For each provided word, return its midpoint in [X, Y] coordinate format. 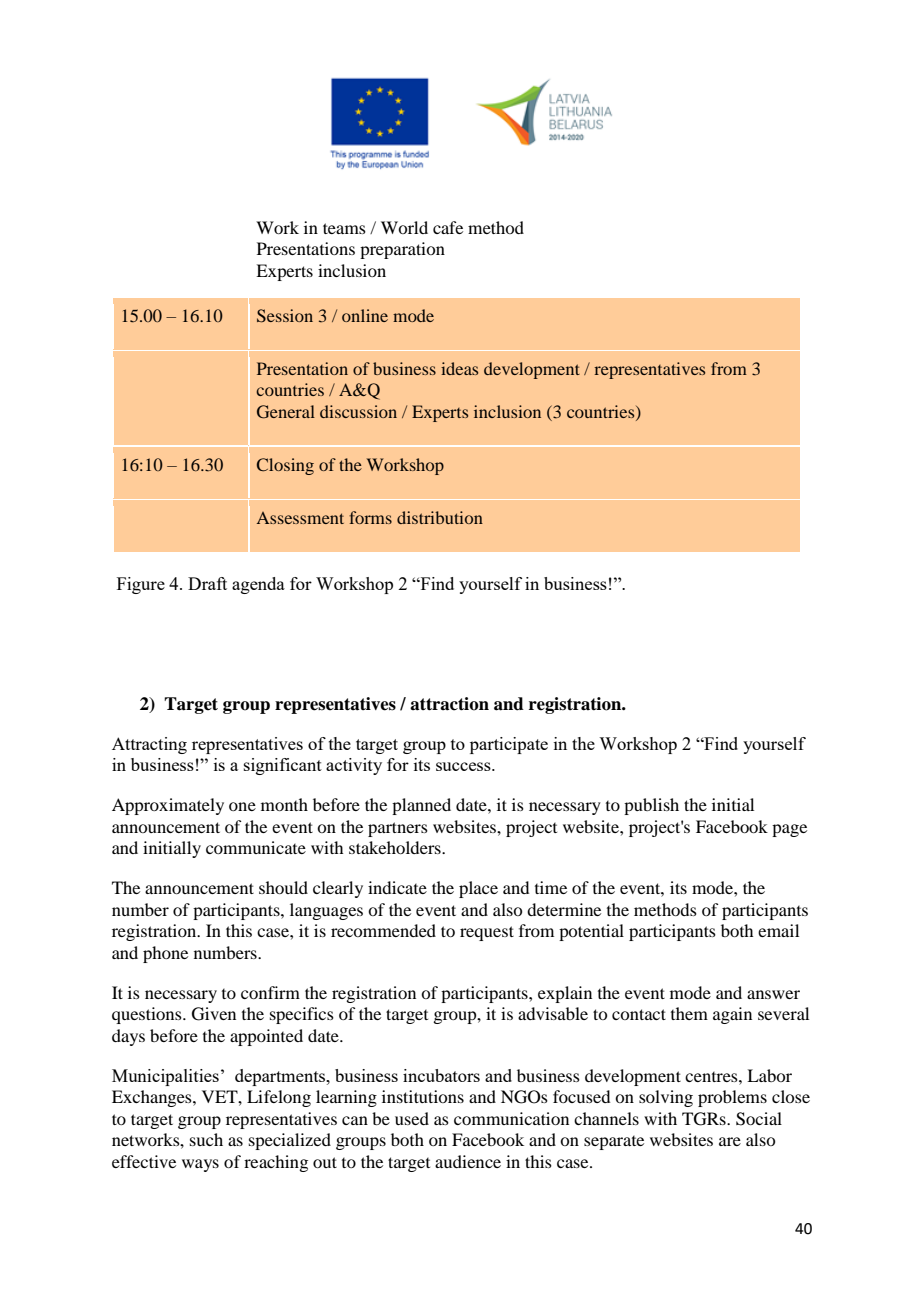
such [206, 1139]
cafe [448, 227]
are [730, 1141]
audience [468, 1161]
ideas [459, 368]
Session [285, 316]
